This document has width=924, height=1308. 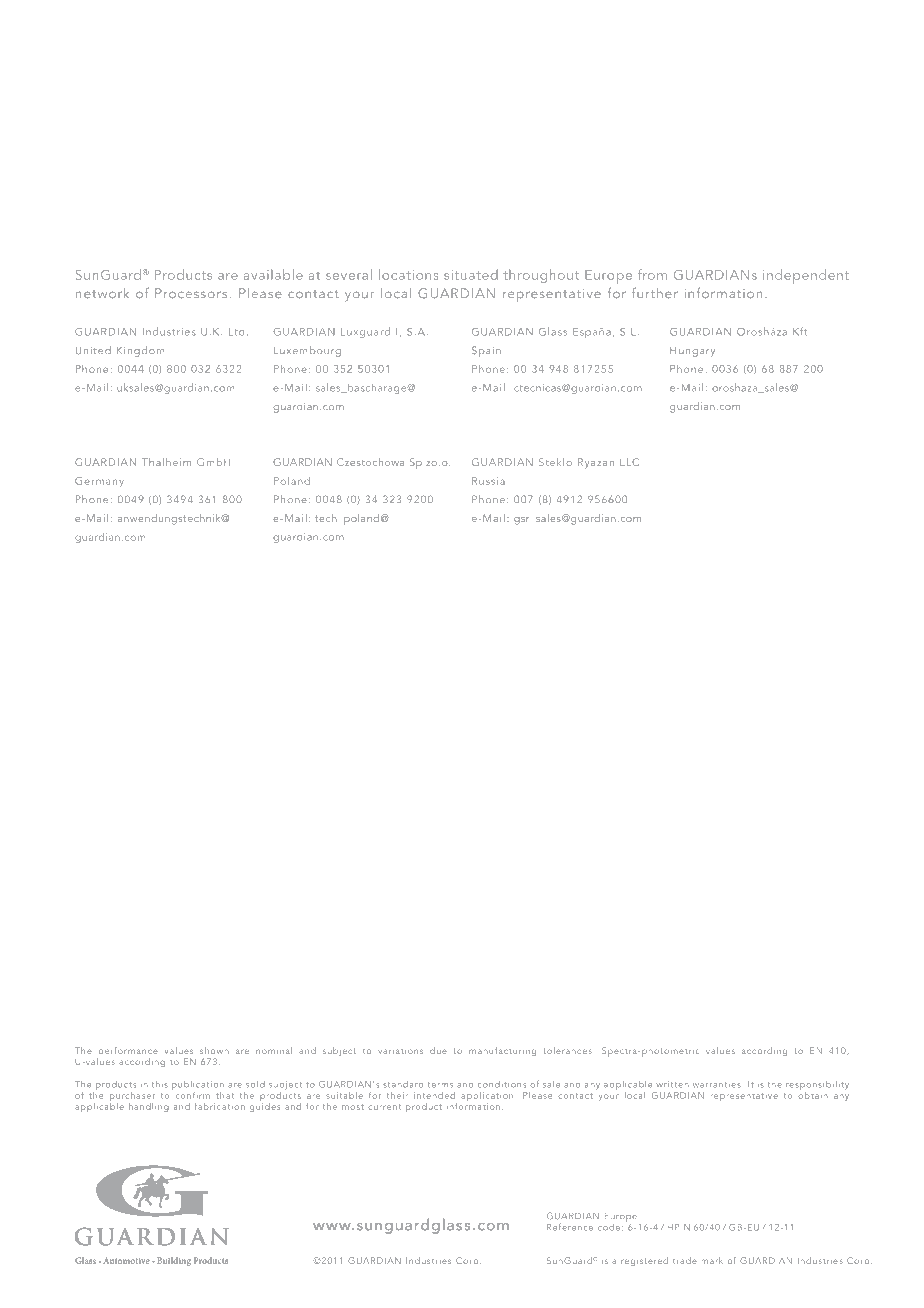 What do you see at coordinates (214, 1050) in the document?
I see `shown` at bounding box center [214, 1050].
